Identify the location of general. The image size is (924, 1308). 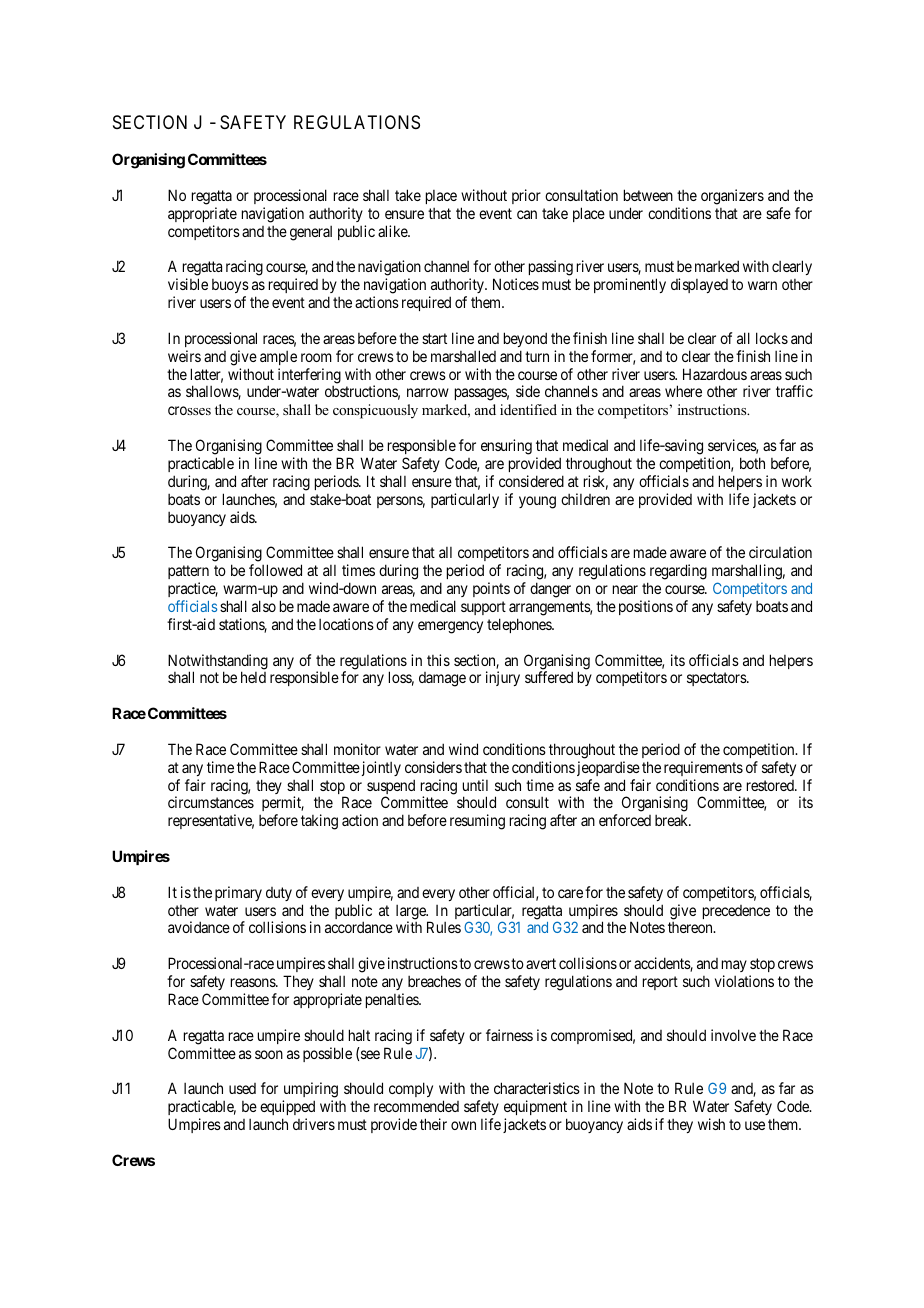
(311, 233).
